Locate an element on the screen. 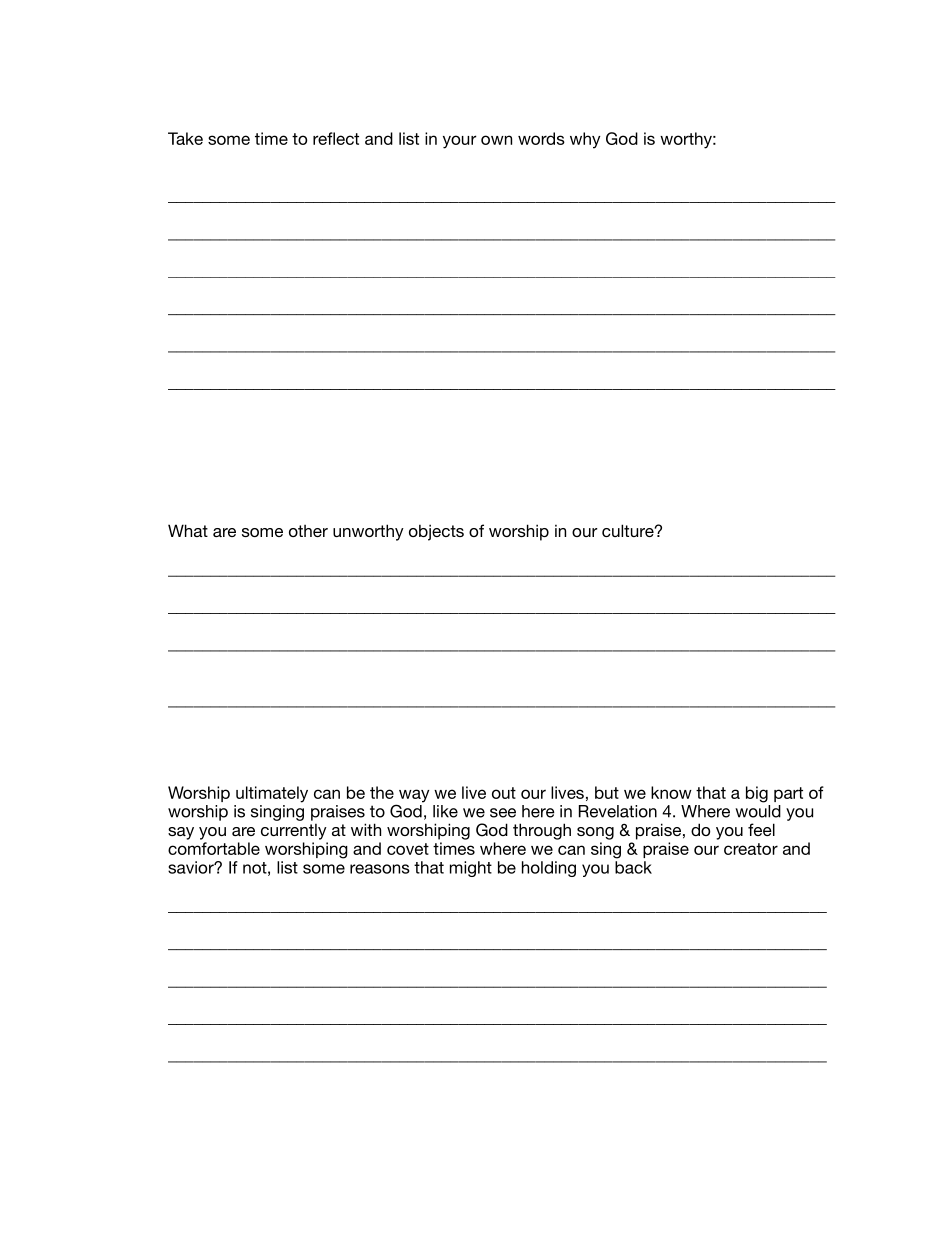 This screenshot has width=952, height=1233. why is located at coordinates (585, 140).
